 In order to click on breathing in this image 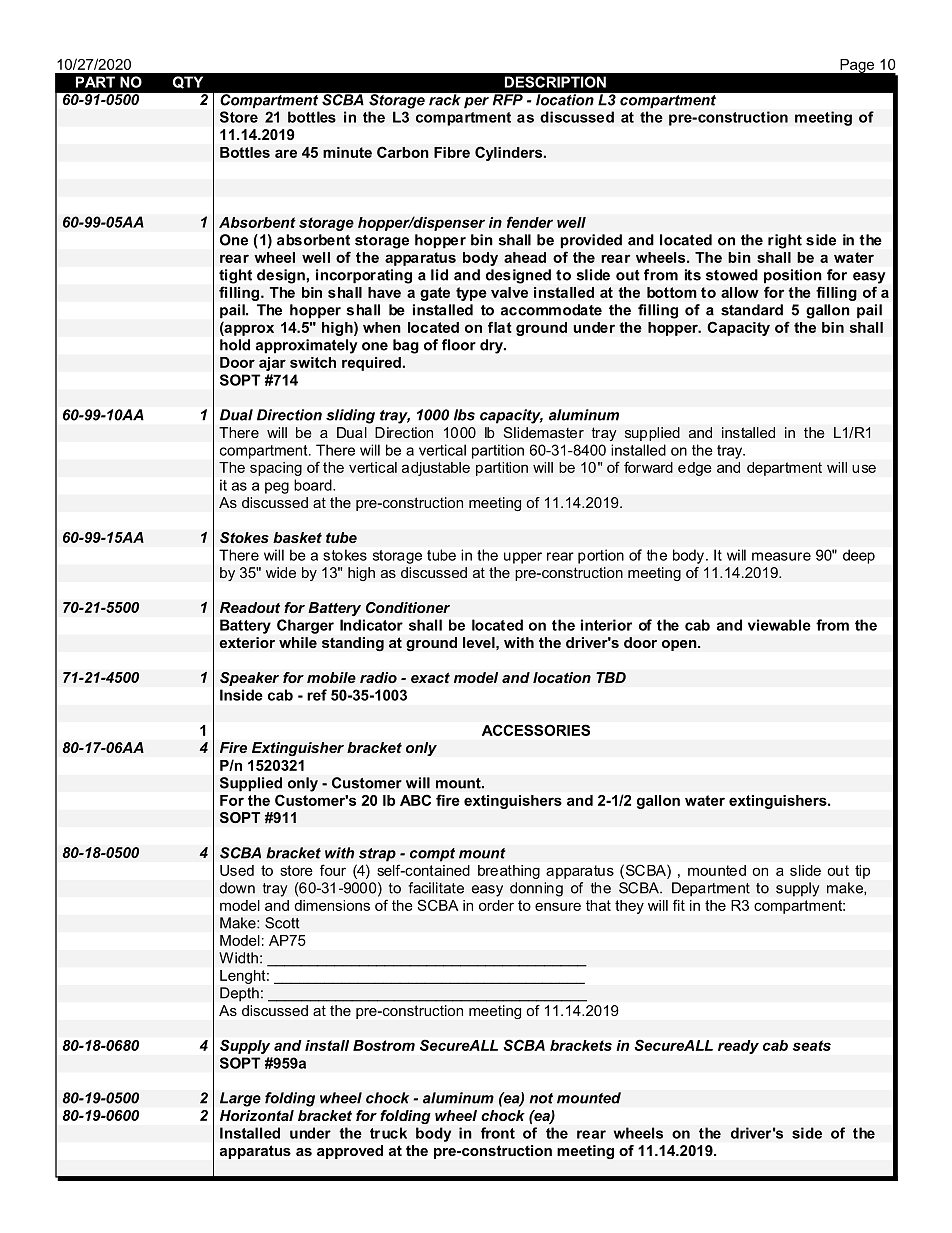, I will do `click(509, 872)`.
